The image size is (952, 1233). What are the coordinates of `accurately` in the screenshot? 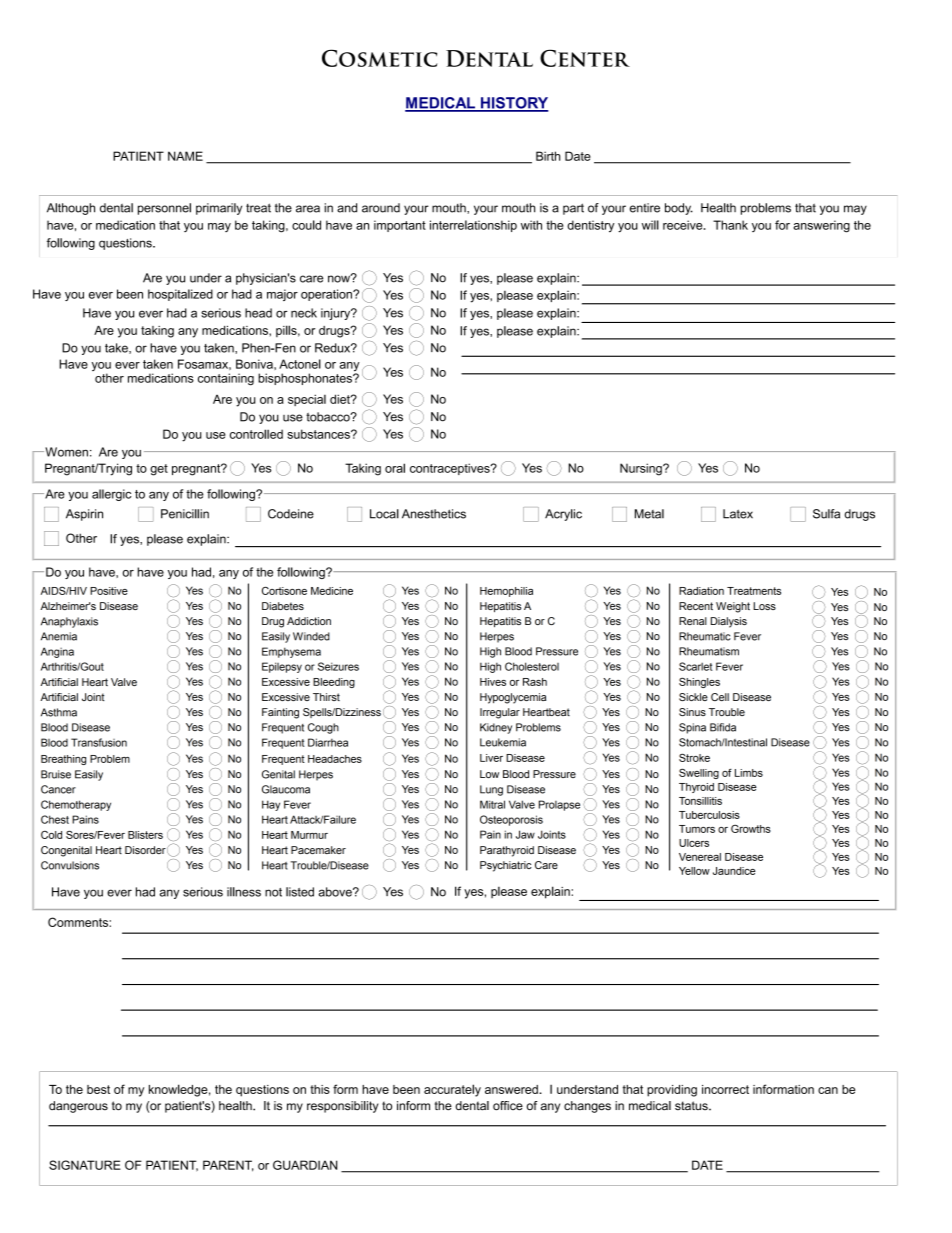 It's located at (452, 1090).
